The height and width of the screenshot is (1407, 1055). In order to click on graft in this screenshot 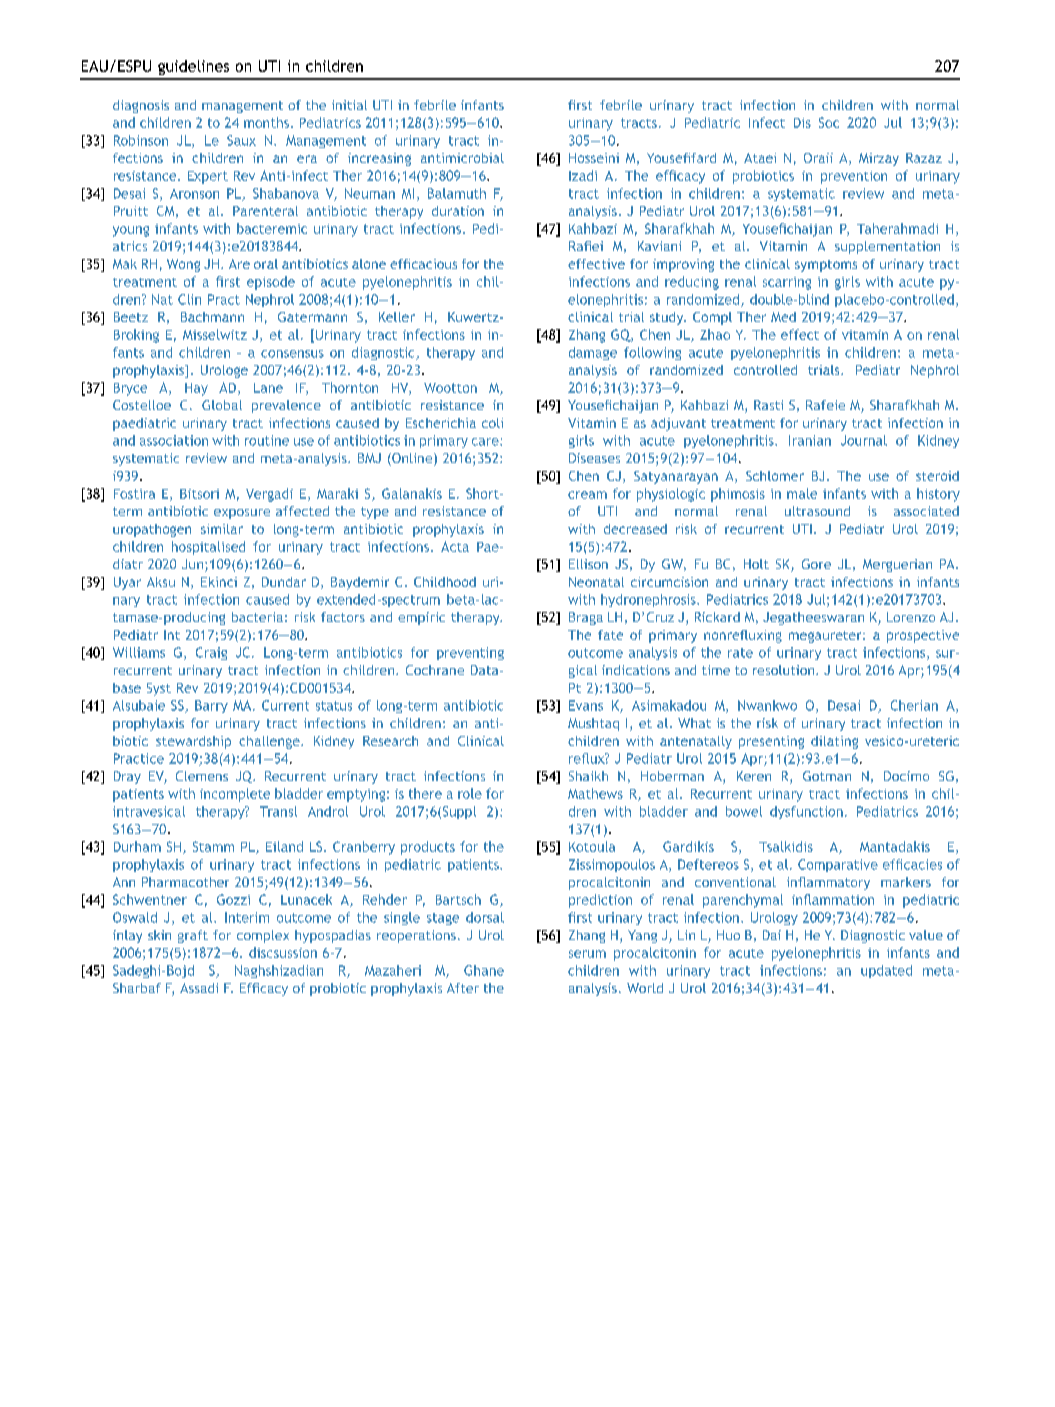, I will do `click(193, 936)`.
